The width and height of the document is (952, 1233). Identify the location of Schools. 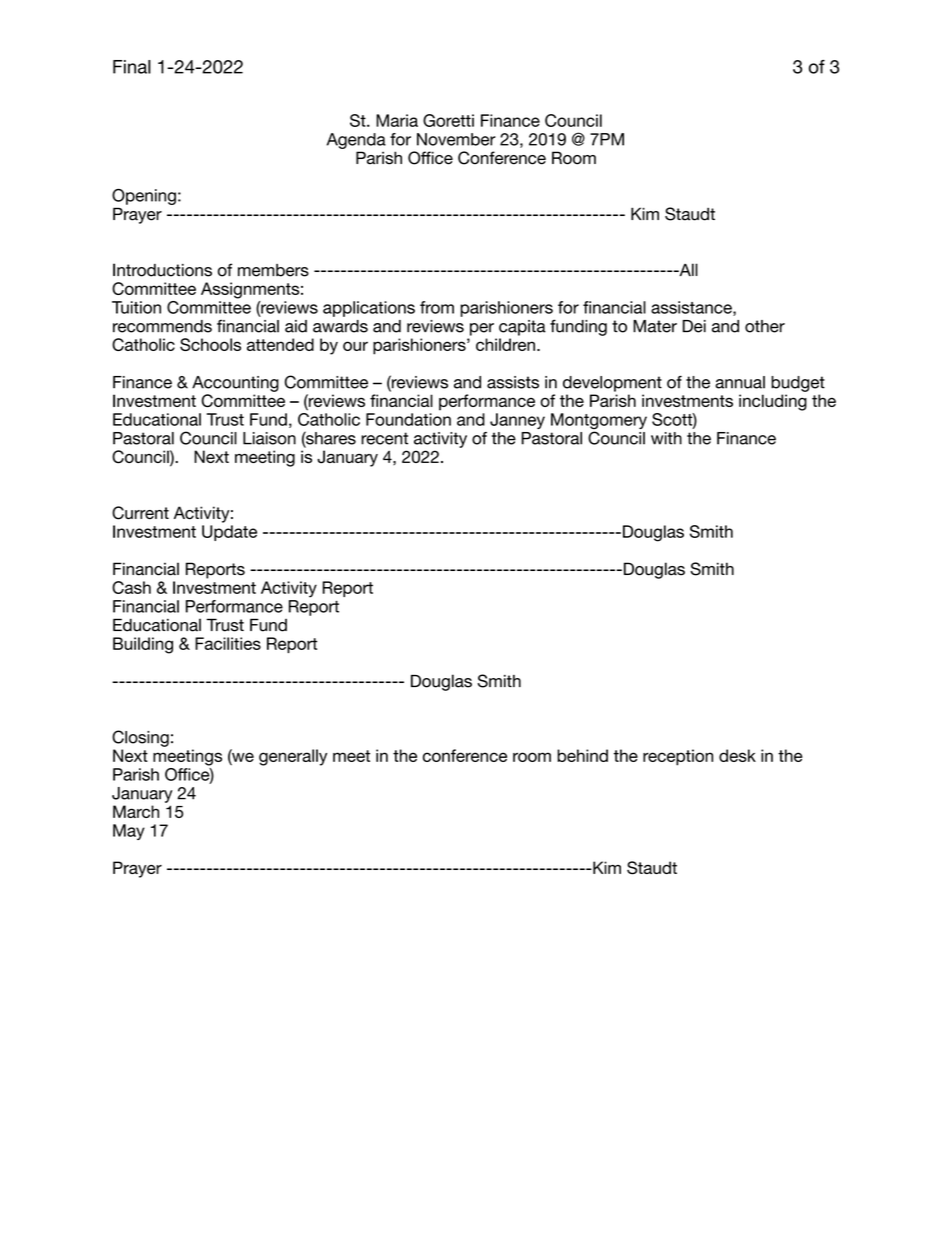
(210, 344).
